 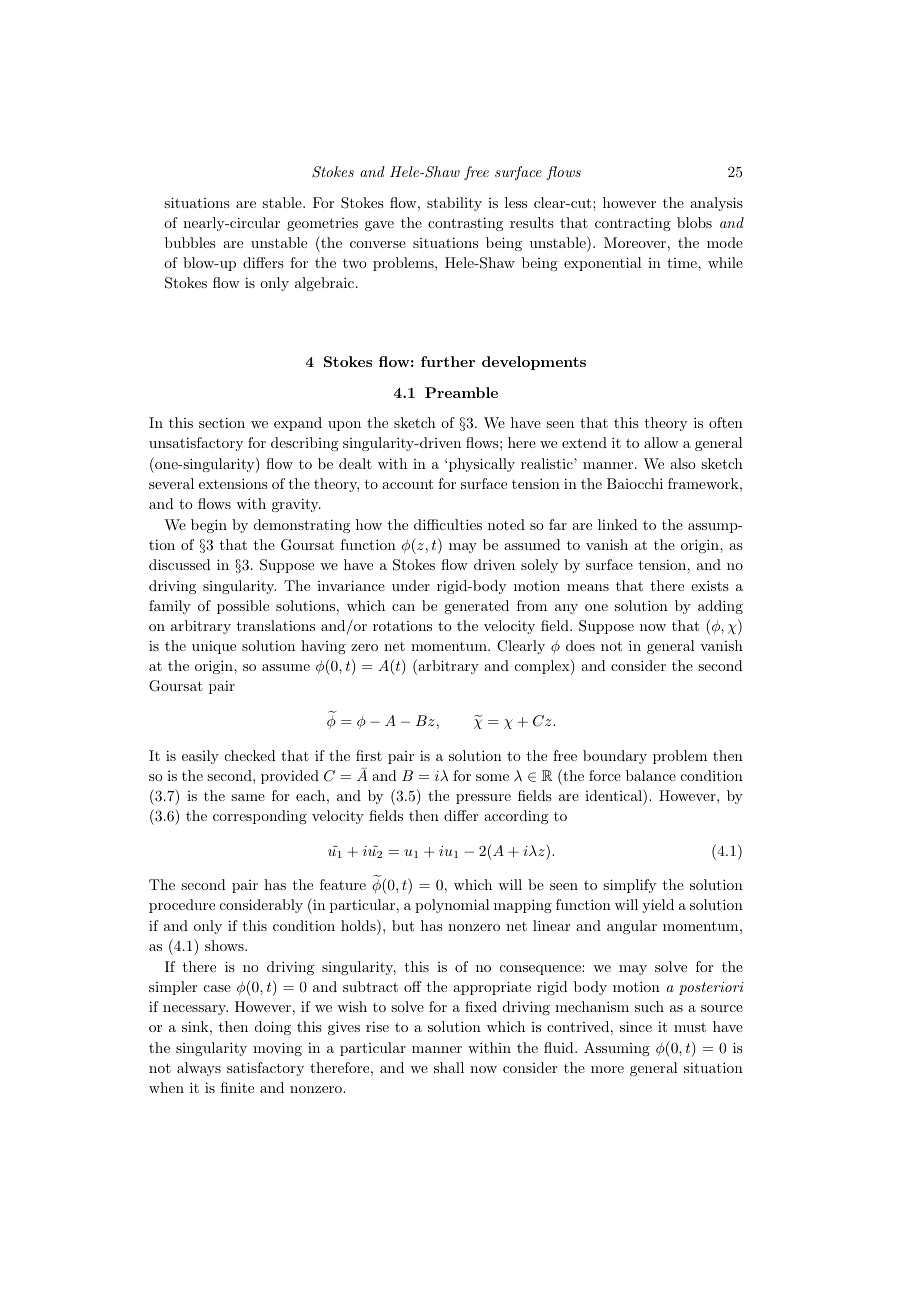 What do you see at coordinates (452, 906) in the document?
I see `polynomial` at bounding box center [452, 906].
